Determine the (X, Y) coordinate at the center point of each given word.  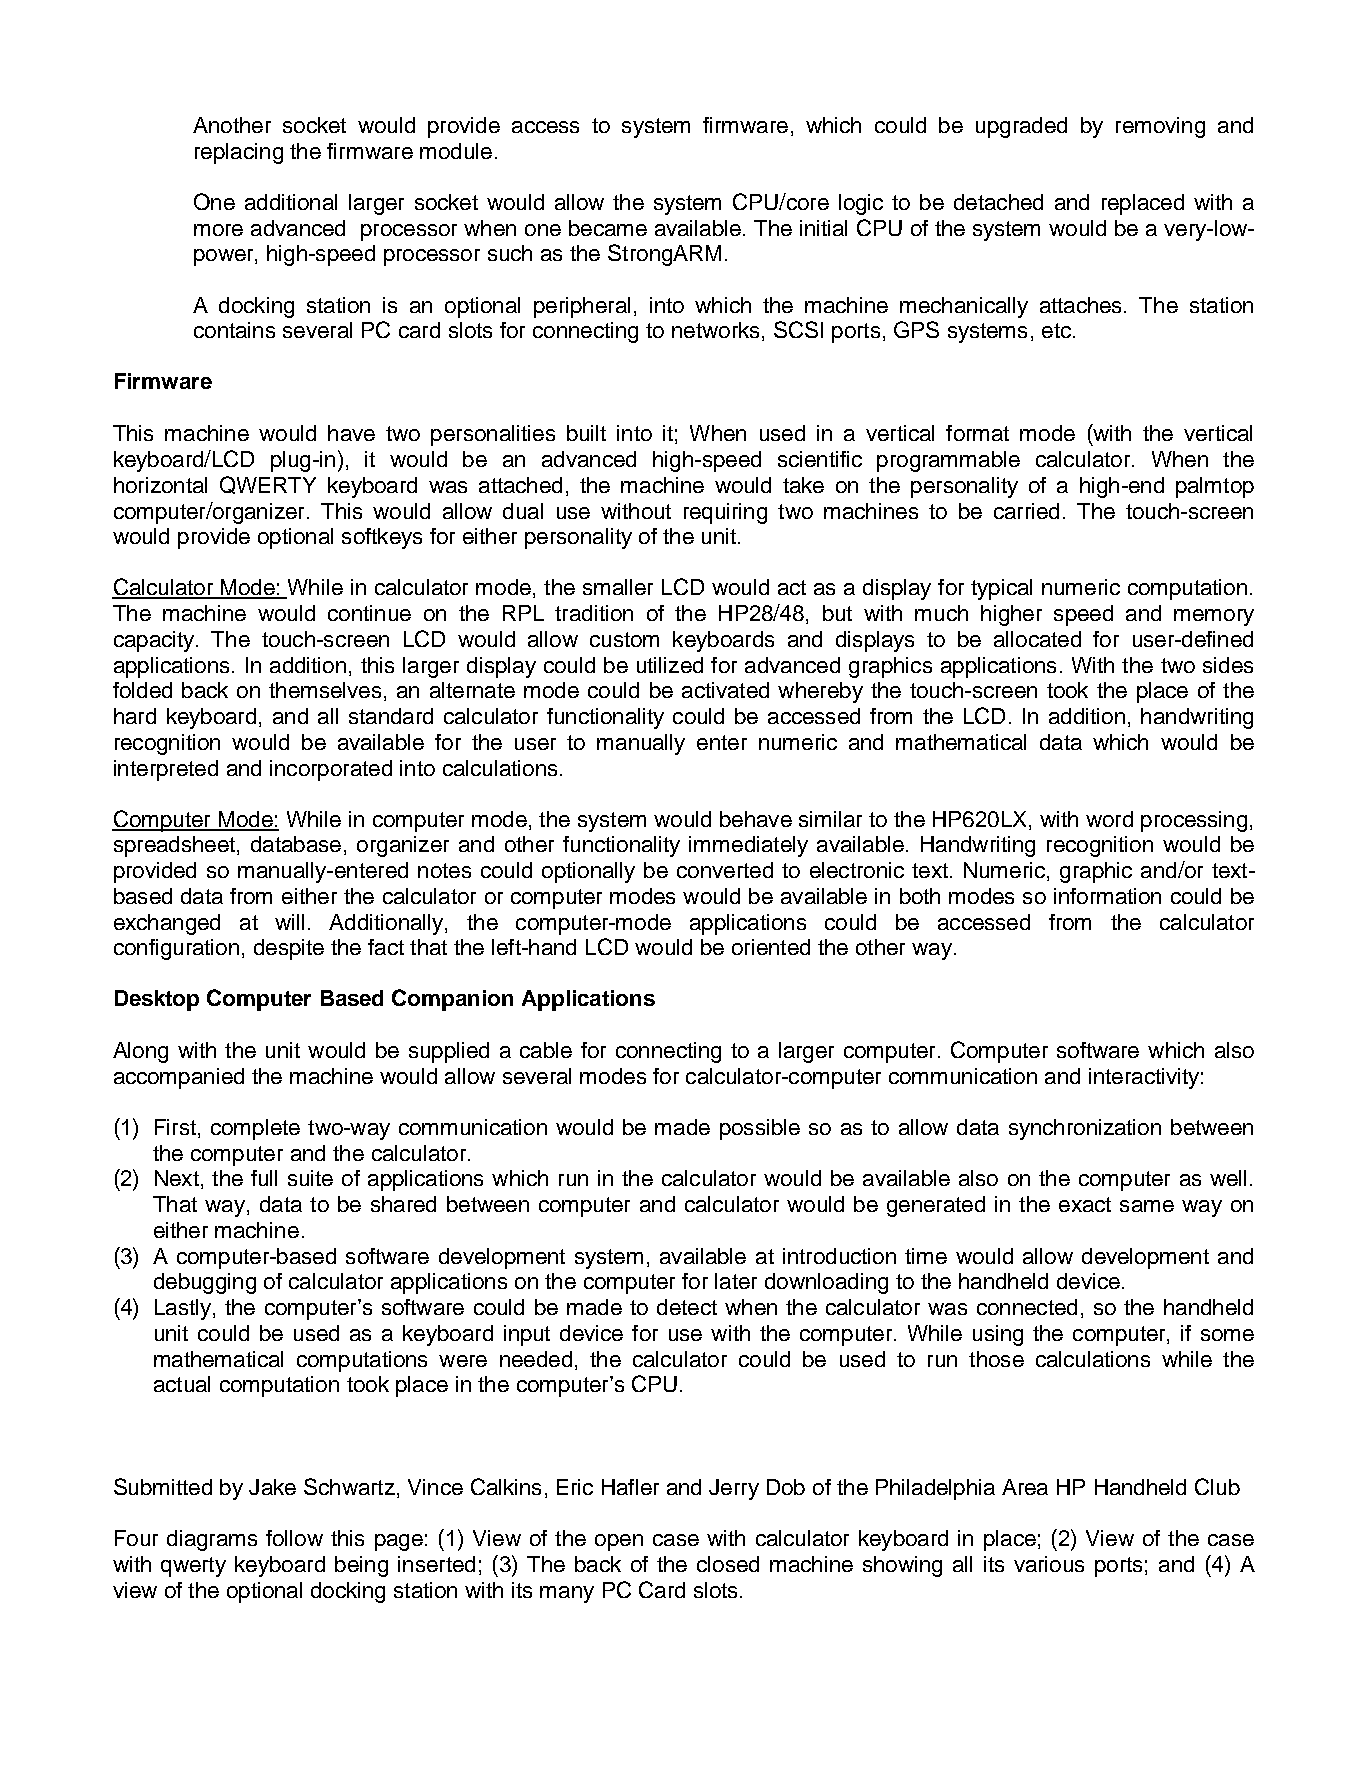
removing (1160, 127)
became (608, 228)
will (289, 922)
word (1109, 819)
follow (294, 1538)
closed (728, 1564)
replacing (239, 153)
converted (725, 870)
